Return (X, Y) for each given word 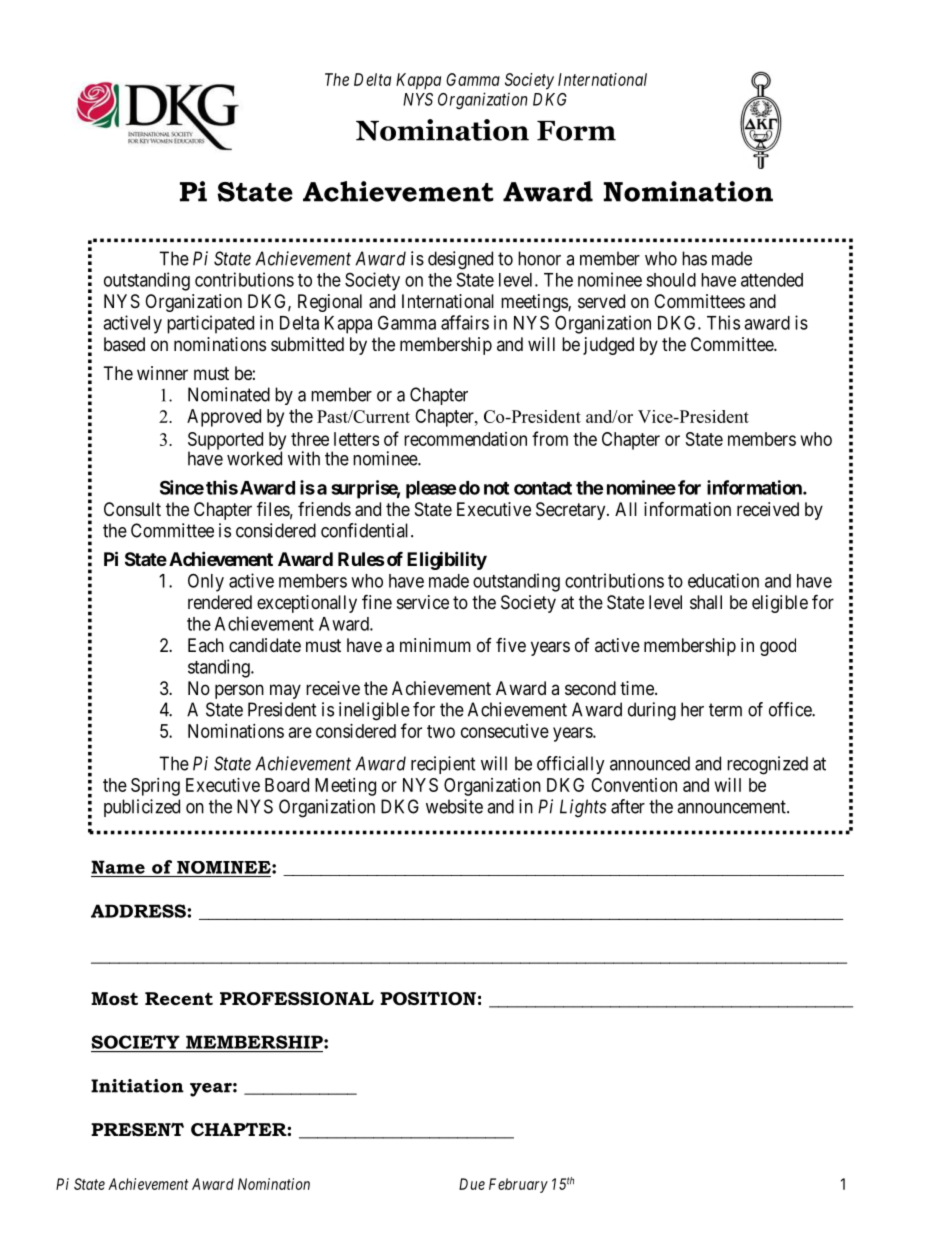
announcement (732, 807)
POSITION (428, 999)
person (239, 691)
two (441, 731)
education (723, 580)
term (725, 710)
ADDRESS (138, 911)
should (671, 280)
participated (210, 324)
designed (460, 260)
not (496, 488)
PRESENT (137, 1130)
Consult (132, 509)
